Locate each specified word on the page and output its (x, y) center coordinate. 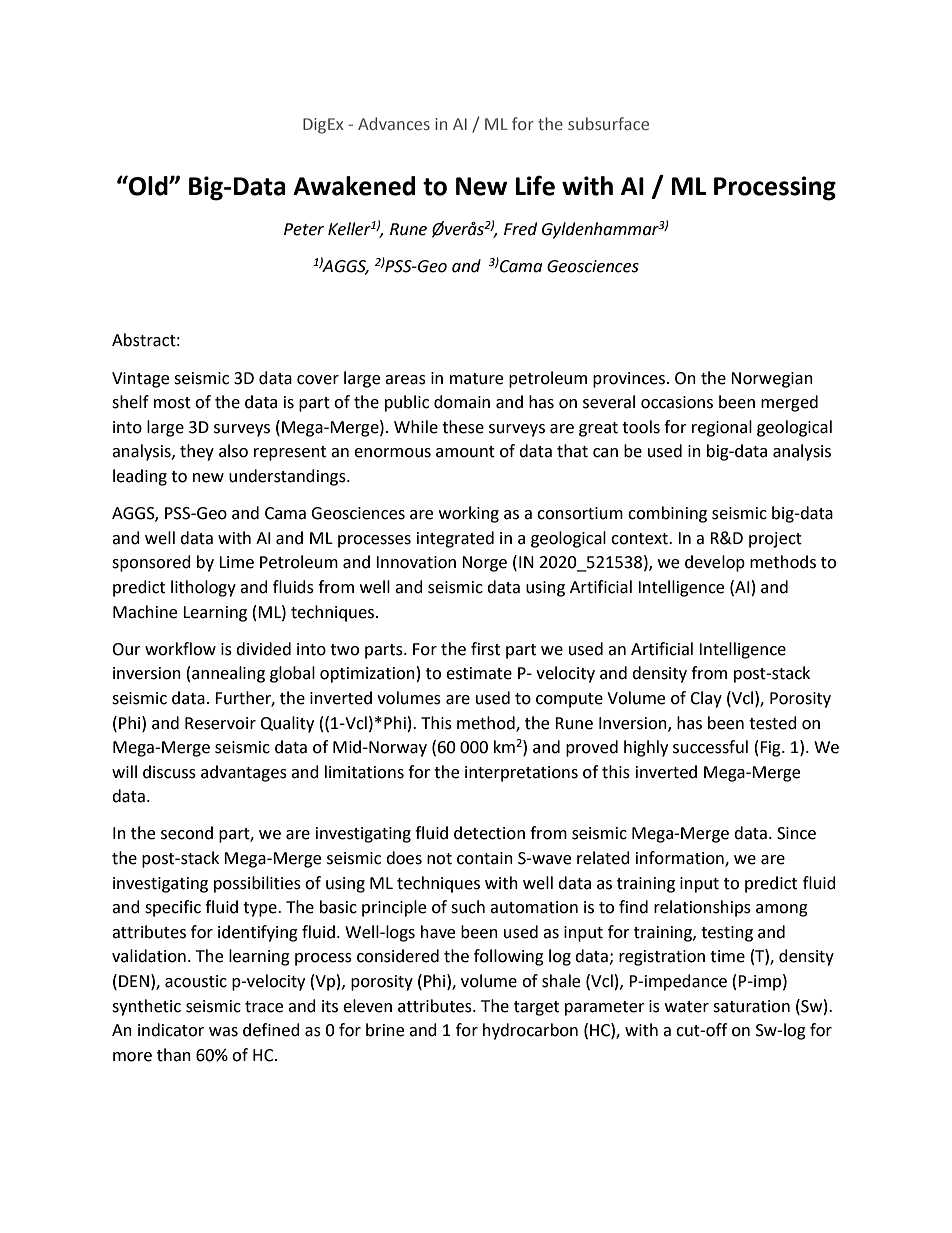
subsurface (608, 124)
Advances (394, 124)
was (223, 1032)
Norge (484, 564)
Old (148, 186)
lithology (203, 588)
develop (715, 563)
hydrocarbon (530, 1031)
